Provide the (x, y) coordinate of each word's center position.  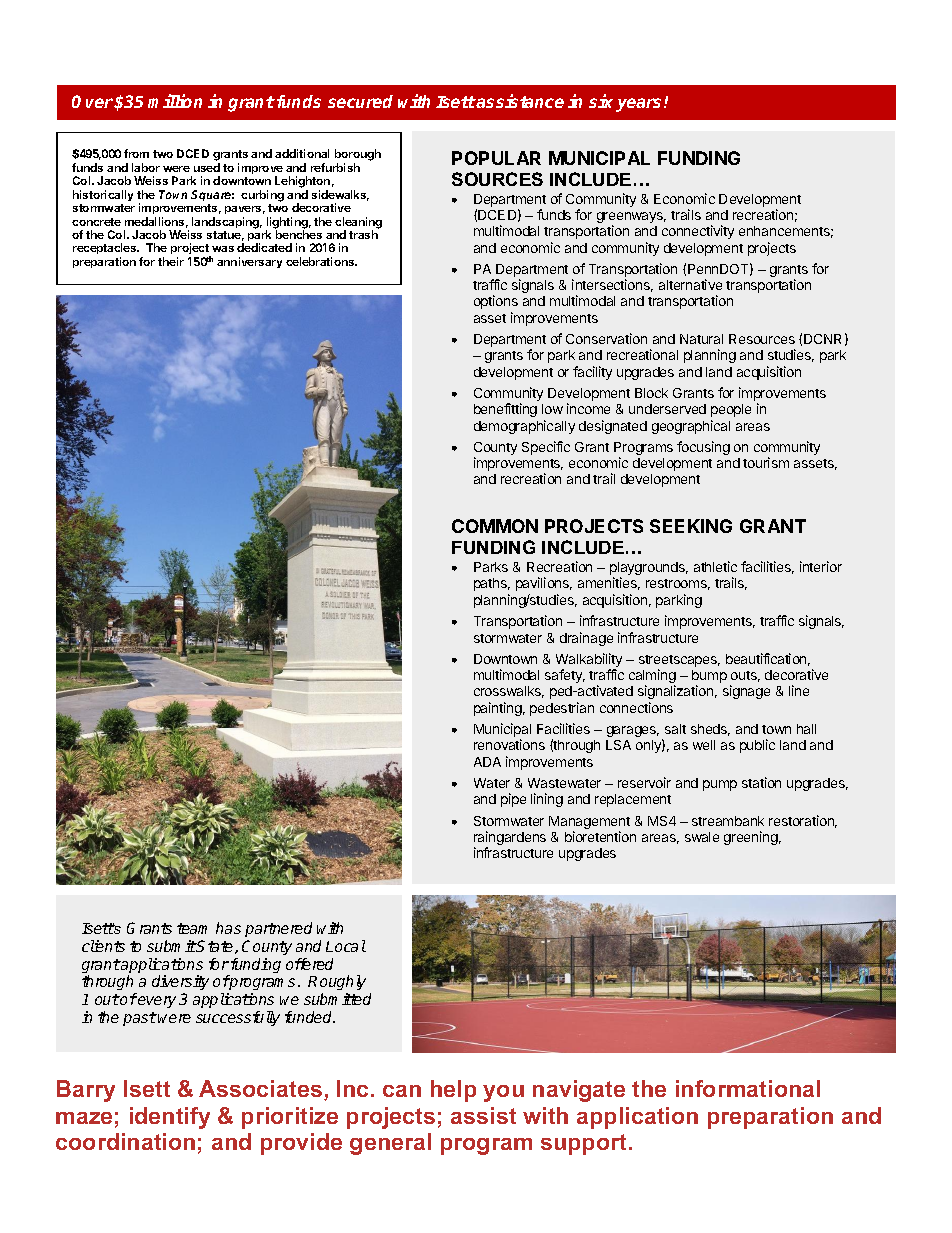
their (171, 261)
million (175, 101)
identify (170, 1118)
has (228, 928)
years (640, 105)
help (453, 1091)
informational (748, 1088)
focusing (703, 448)
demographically (524, 427)
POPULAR (496, 158)
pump (720, 785)
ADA (487, 762)
